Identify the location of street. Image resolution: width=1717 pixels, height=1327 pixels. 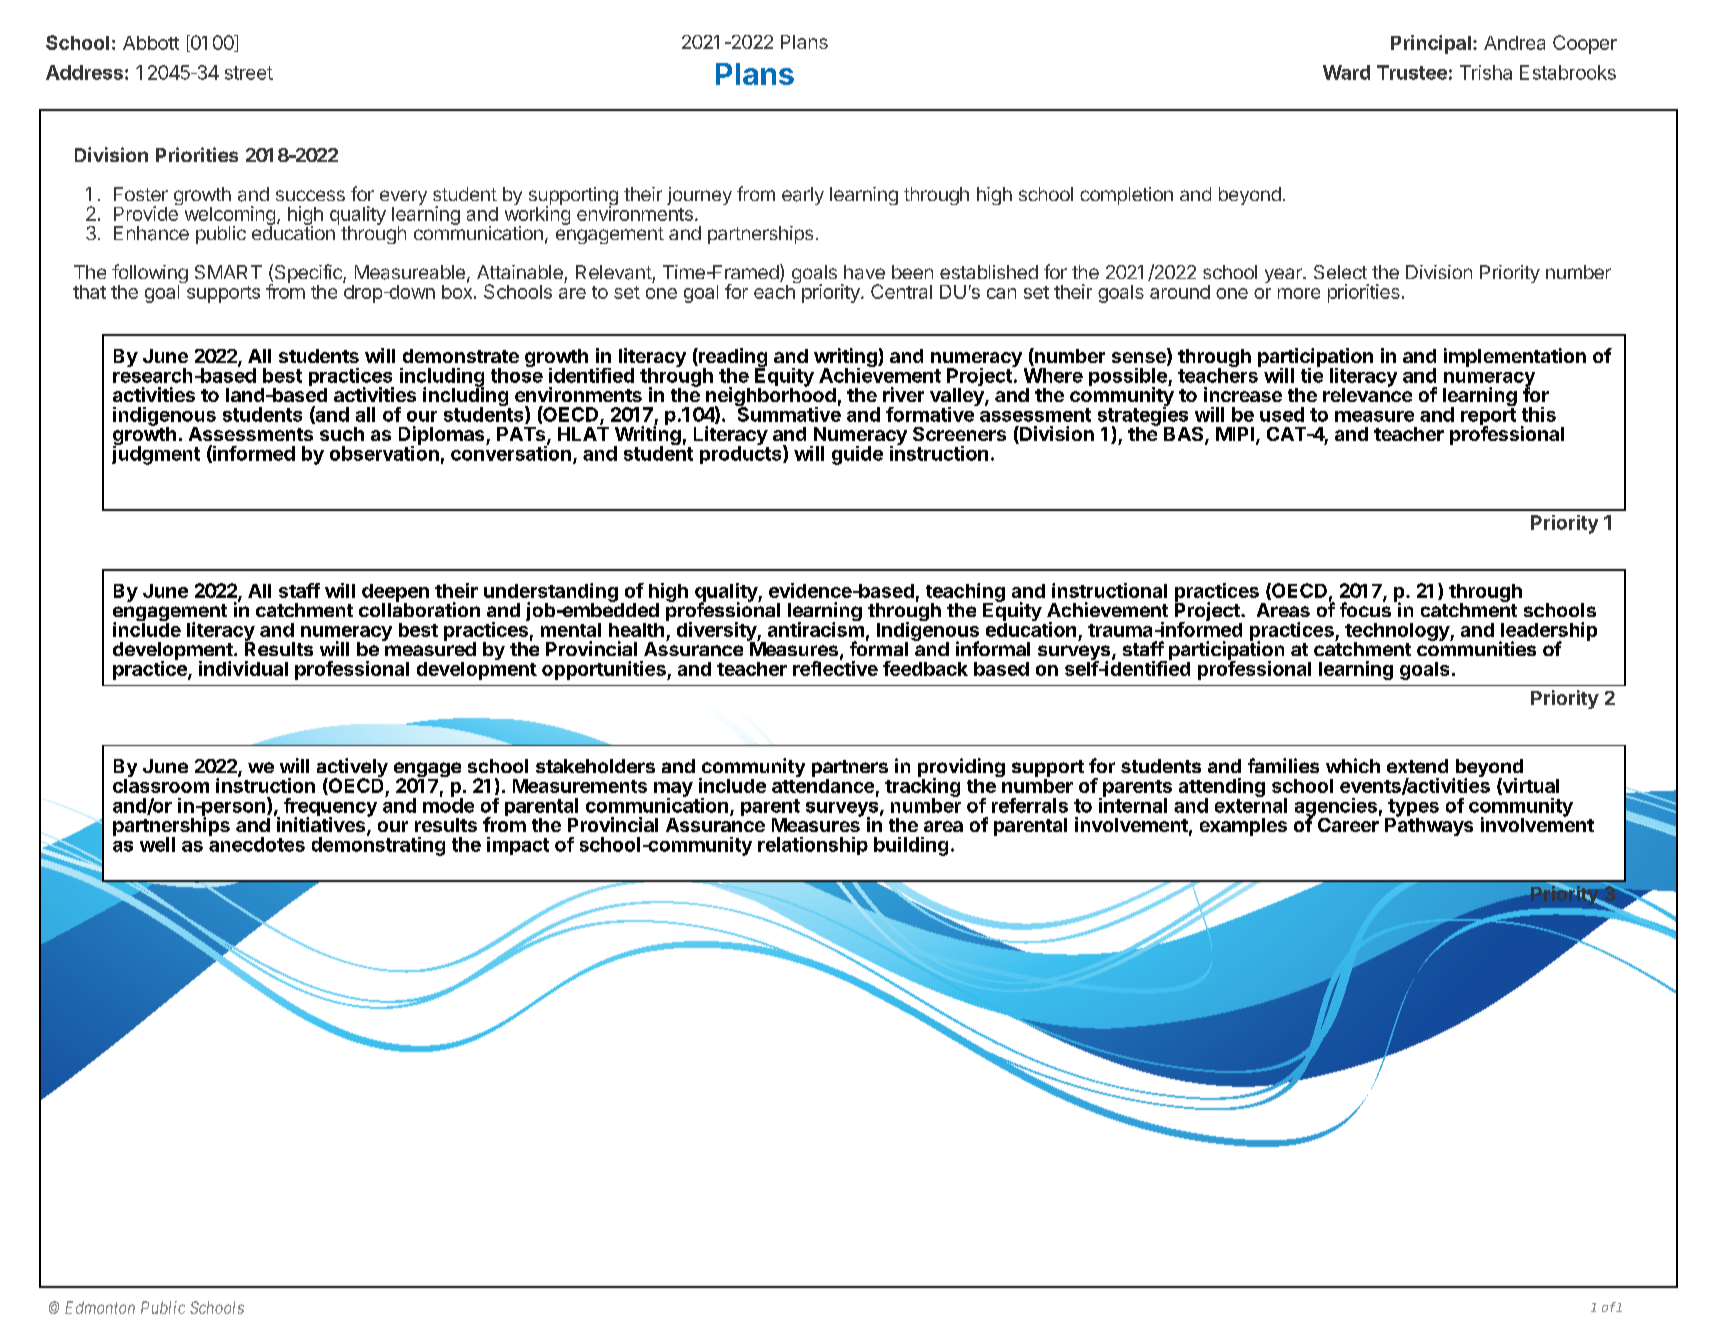
(249, 73).
